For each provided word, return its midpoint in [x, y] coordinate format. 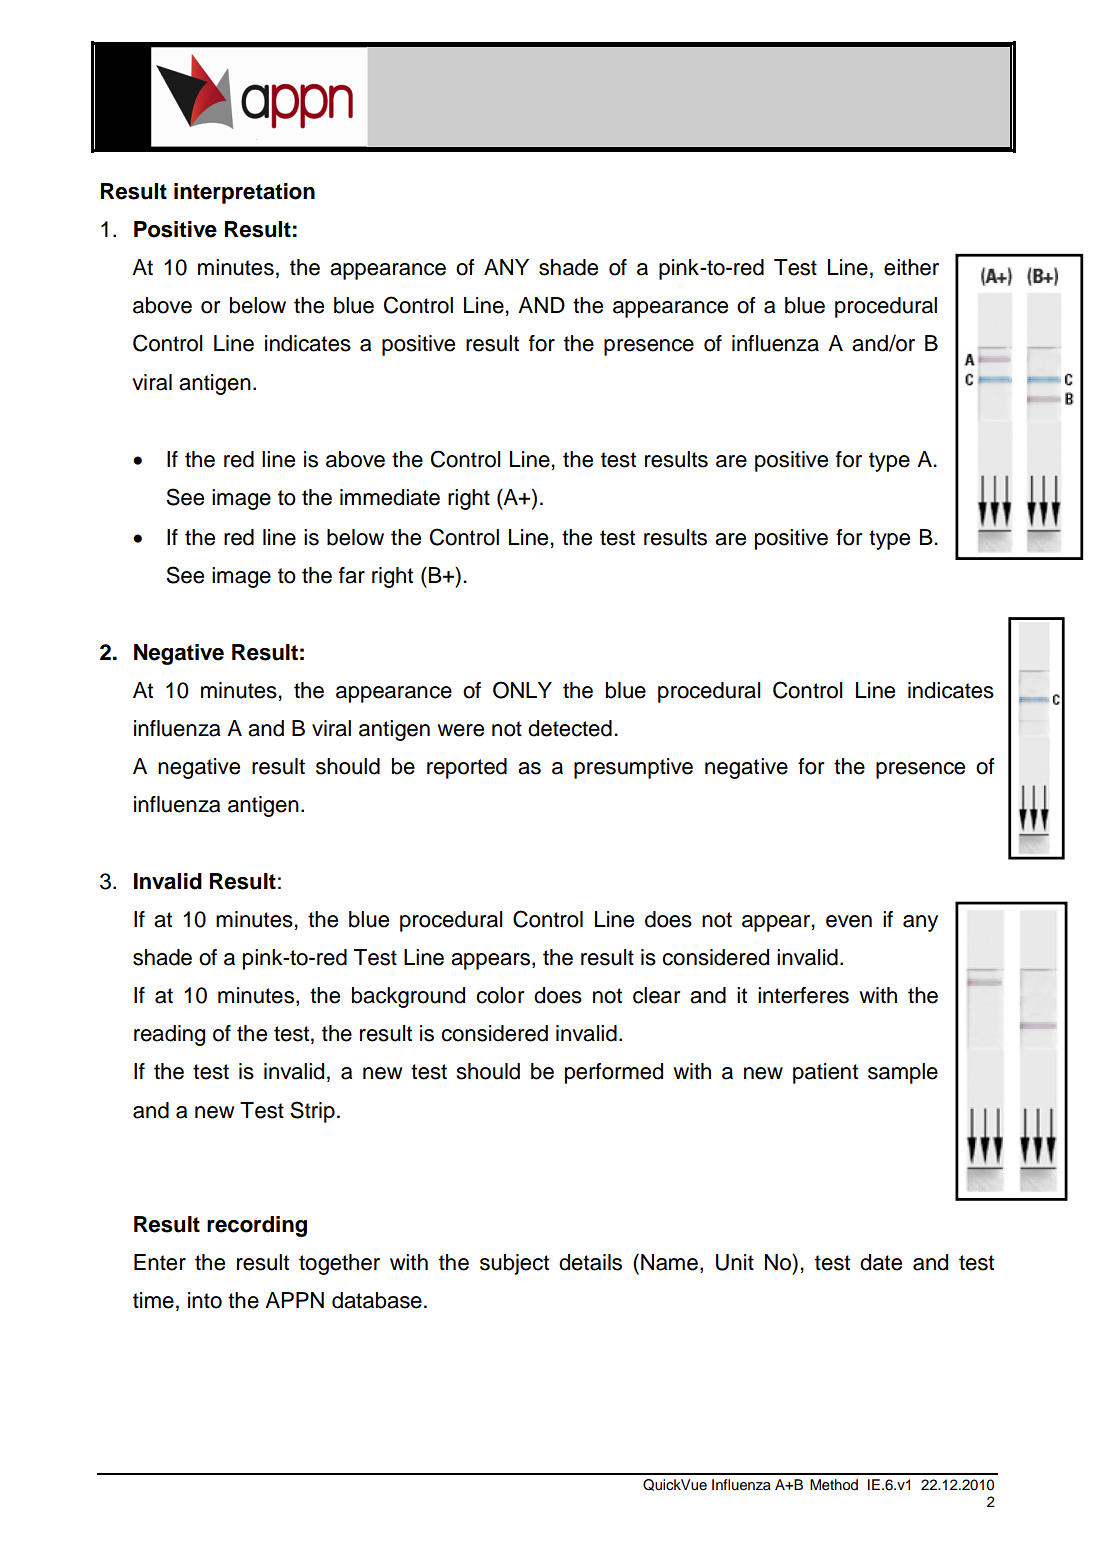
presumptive [633, 768]
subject [514, 1264]
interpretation [244, 193]
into [205, 1300]
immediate [390, 497]
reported [467, 768]
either [911, 267]
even [849, 921]
